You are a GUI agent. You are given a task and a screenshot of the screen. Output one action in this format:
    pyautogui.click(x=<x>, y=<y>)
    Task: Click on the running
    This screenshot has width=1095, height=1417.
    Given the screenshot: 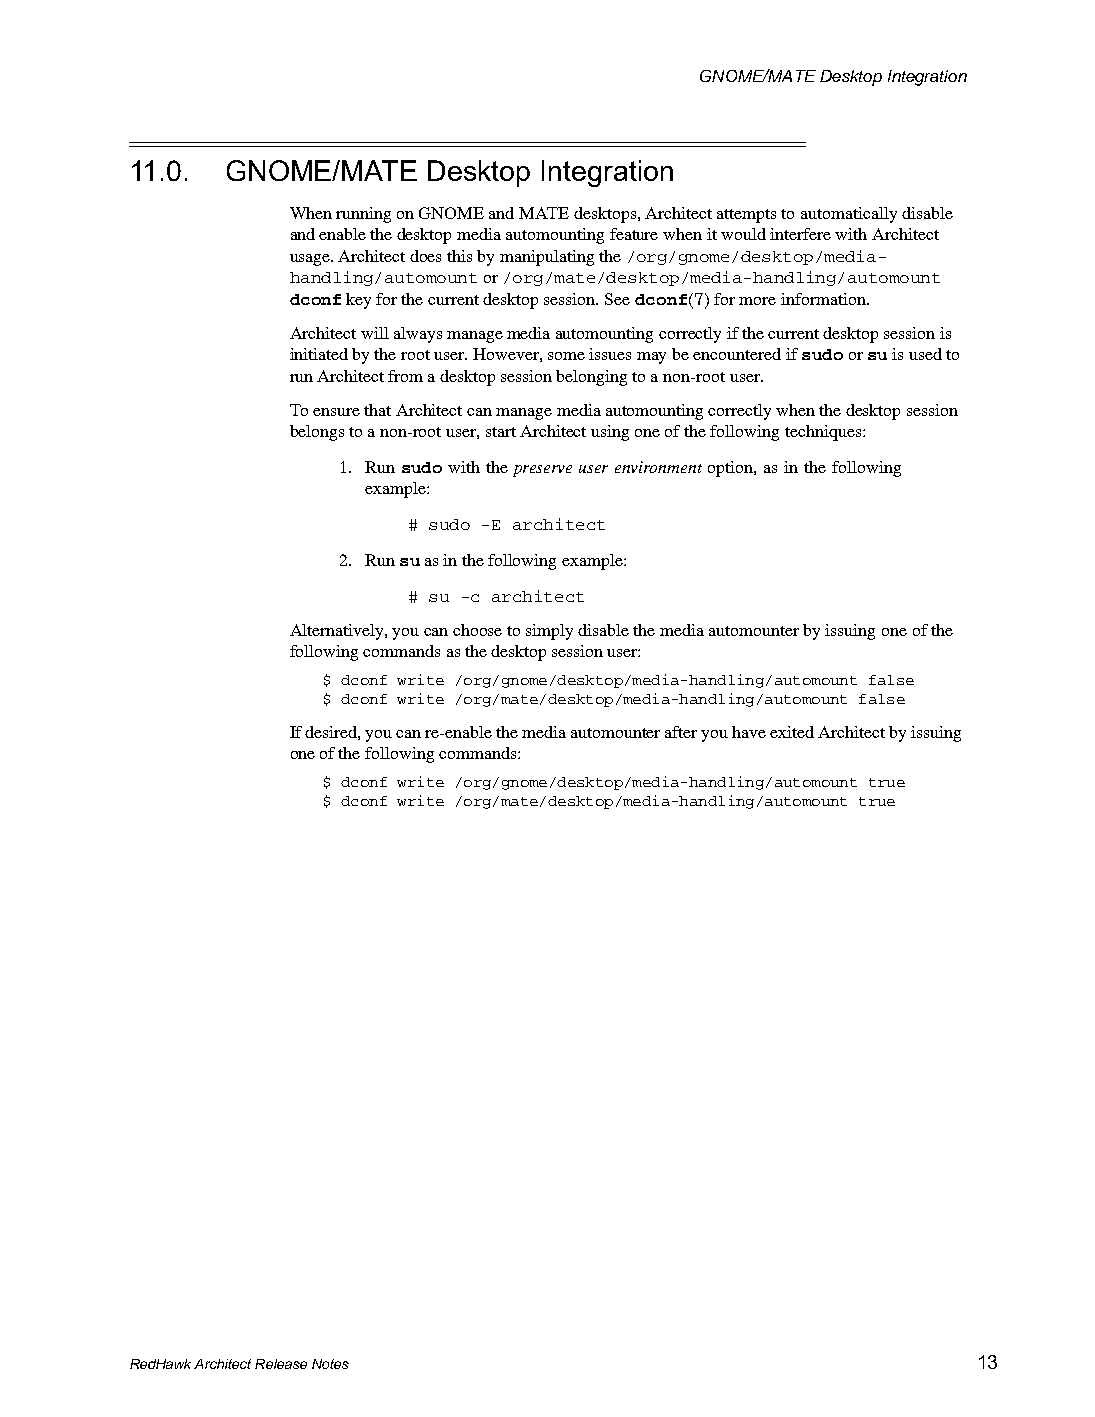 What is the action you would take?
    pyautogui.click(x=363, y=215)
